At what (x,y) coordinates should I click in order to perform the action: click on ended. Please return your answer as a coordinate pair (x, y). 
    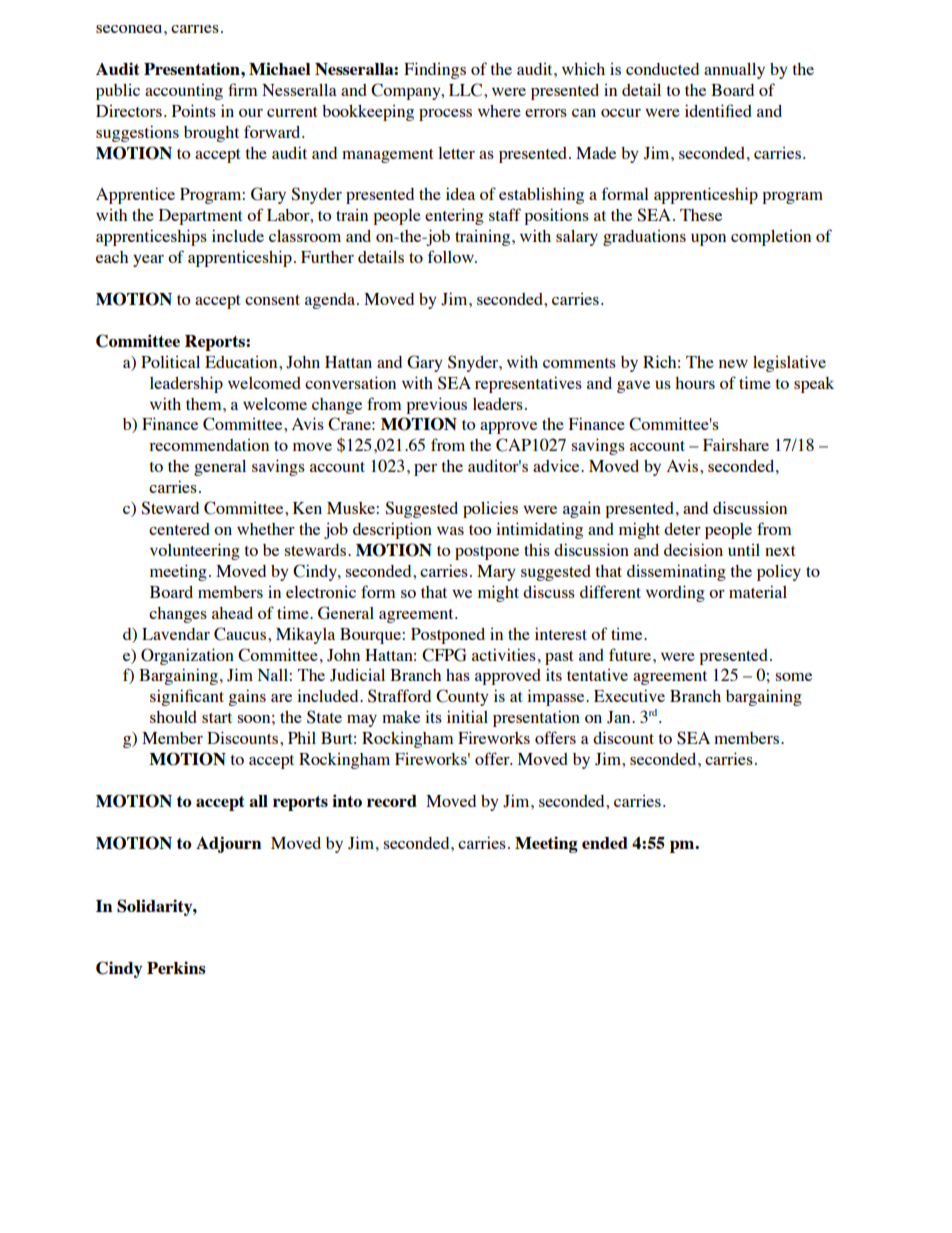
    Looking at the image, I should click on (605, 843).
